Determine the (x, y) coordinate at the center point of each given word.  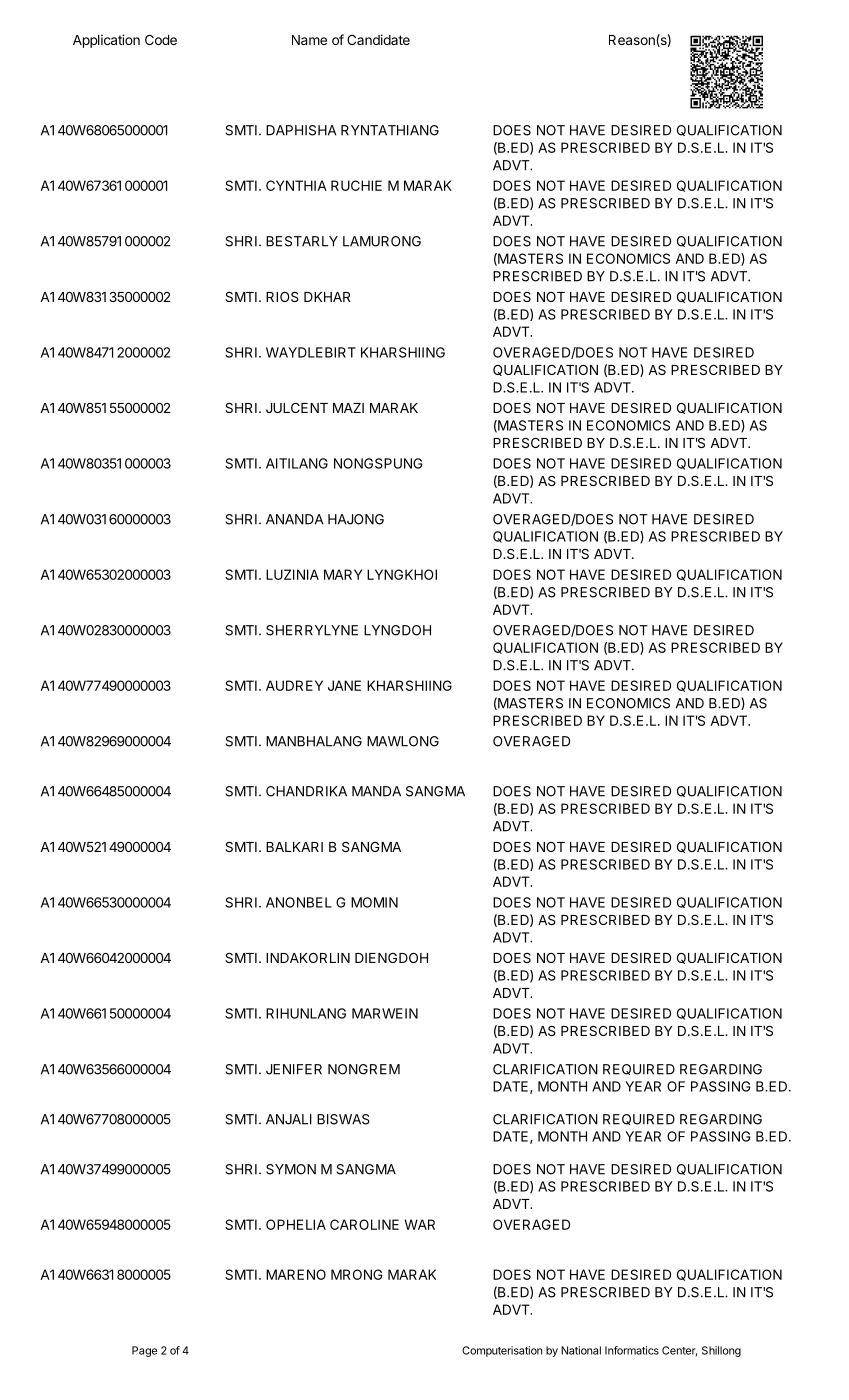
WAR (420, 1224)
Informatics (632, 1350)
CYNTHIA (296, 185)
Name (309, 40)
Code (161, 40)
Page (144, 1351)
